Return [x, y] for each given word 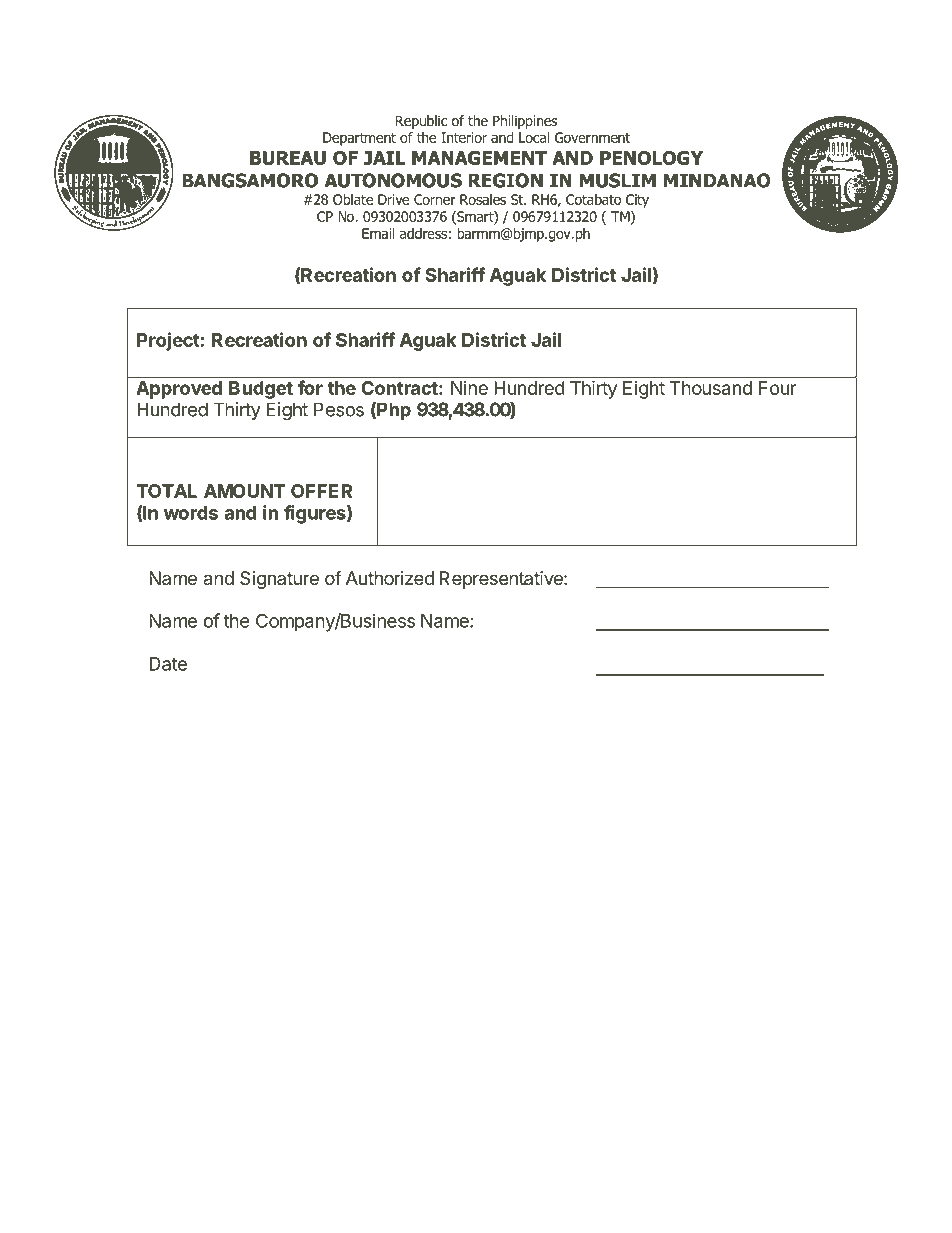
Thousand [711, 388]
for [310, 387]
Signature [279, 580]
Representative [502, 580]
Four [777, 388]
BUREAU [288, 158]
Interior [464, 137]
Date [168, 664]
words [191, 513]
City [637, 201]
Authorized [390, 578]
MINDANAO [717, 180]
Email [378, 233]
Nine [469, 388]
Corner [435, 199]
